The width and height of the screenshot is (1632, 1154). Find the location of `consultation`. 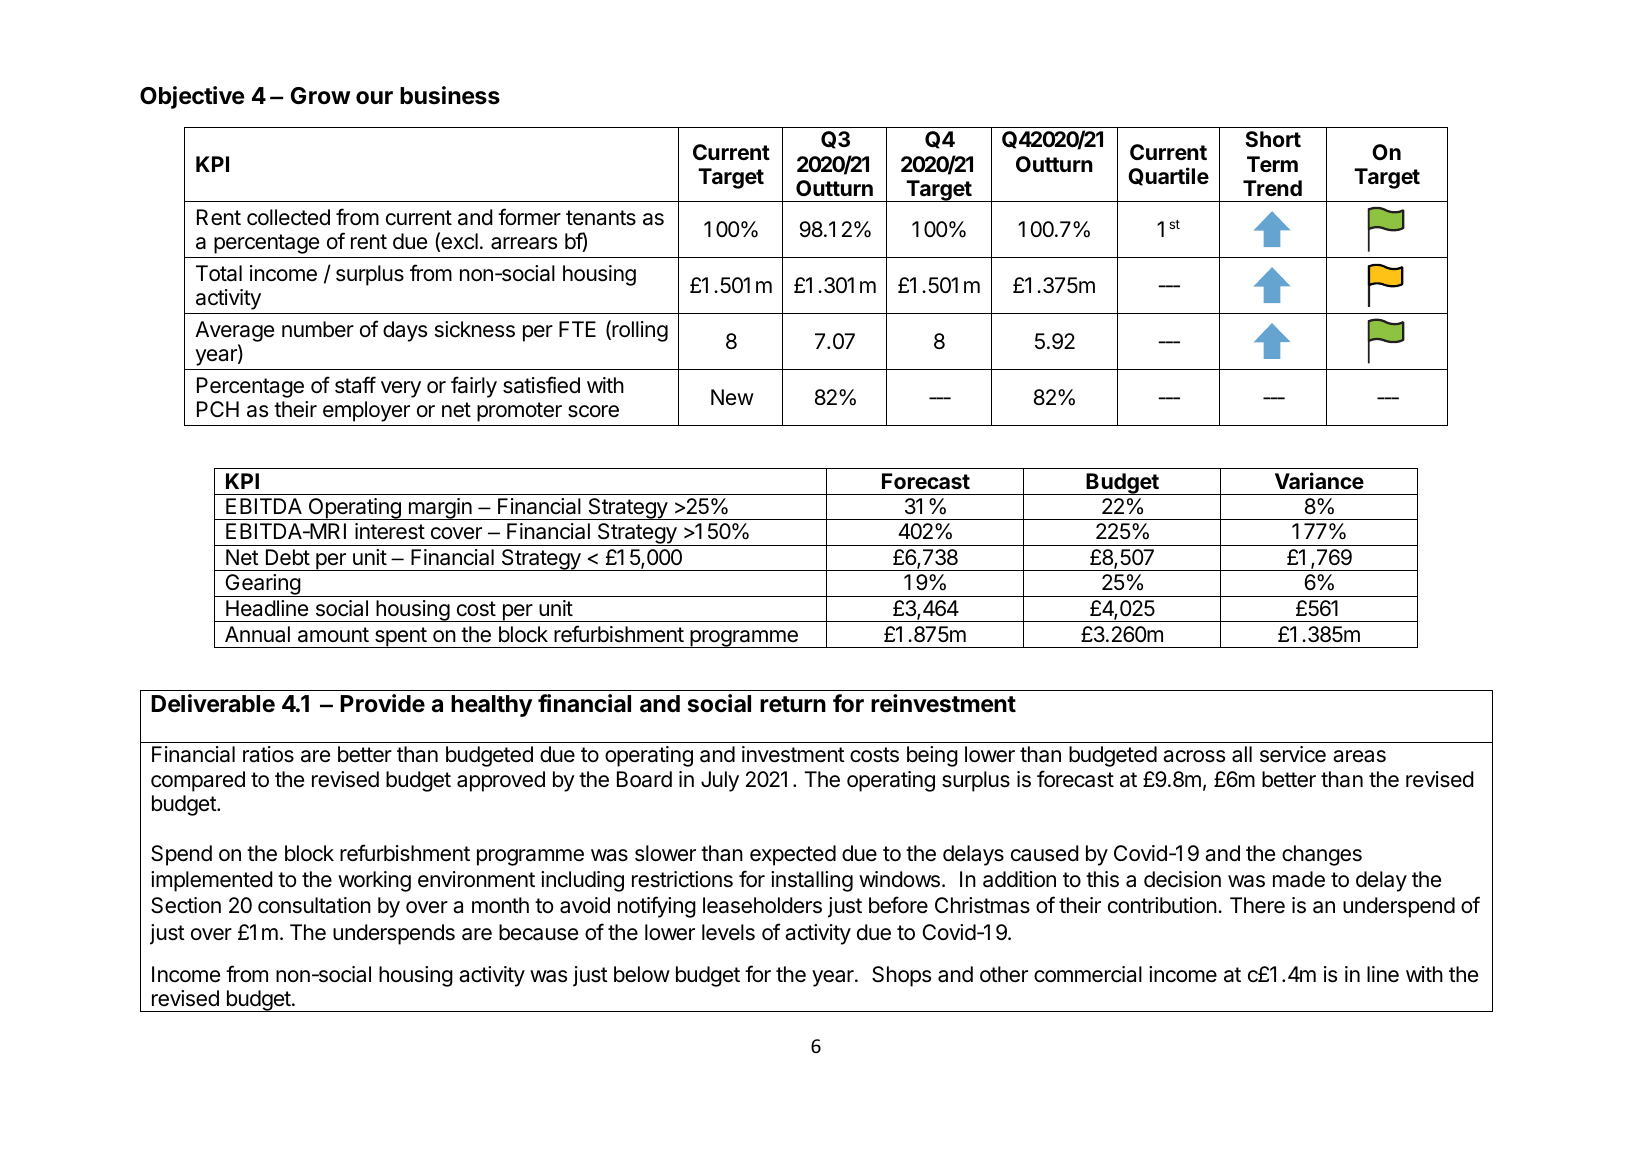

consultation is located at coordinates (314, 905).
